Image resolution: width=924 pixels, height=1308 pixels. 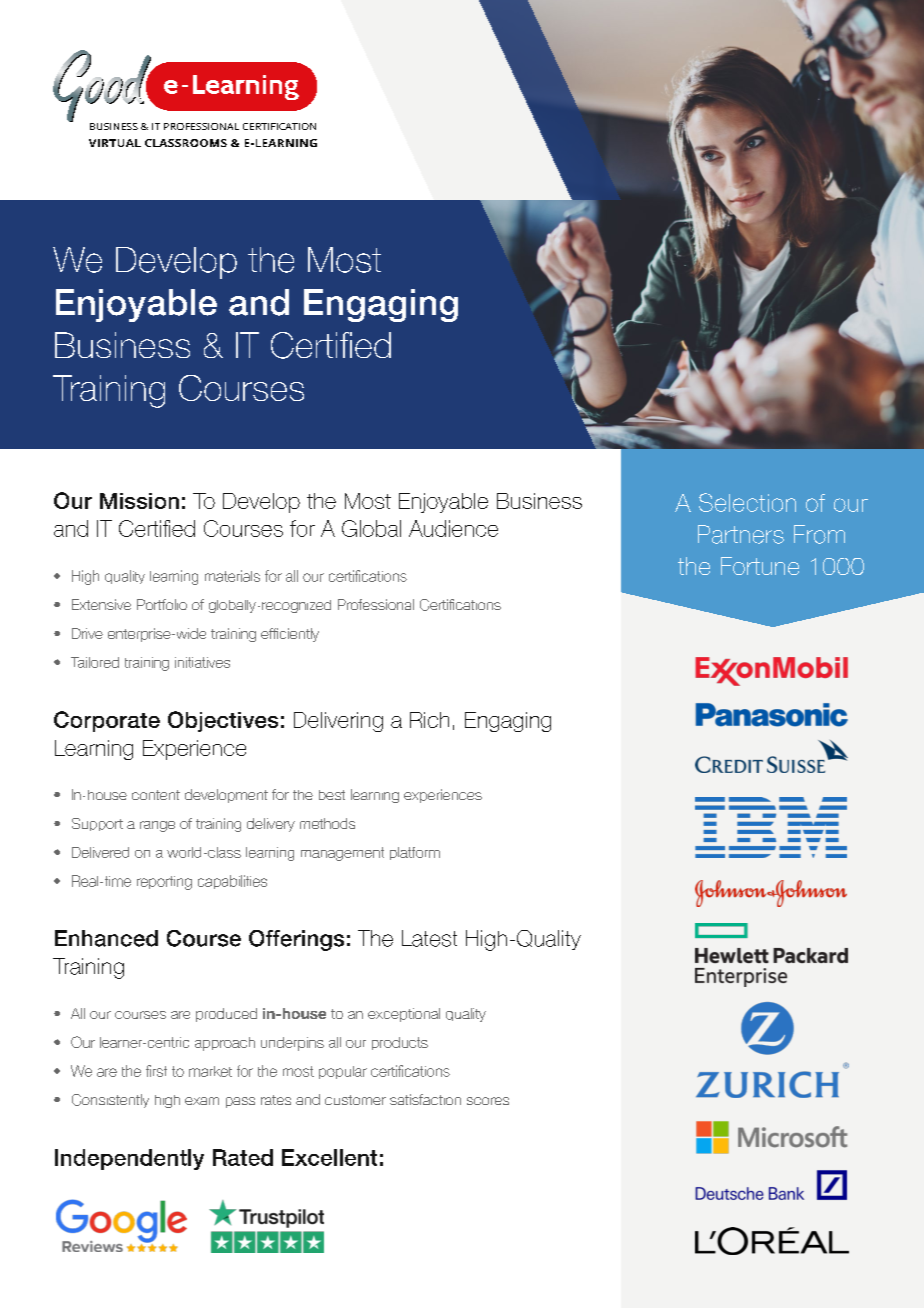 What do you see at coordinates (115, 143) in the screenshot?
I see `VIRTUAL` at bounding box center [115, 143].
